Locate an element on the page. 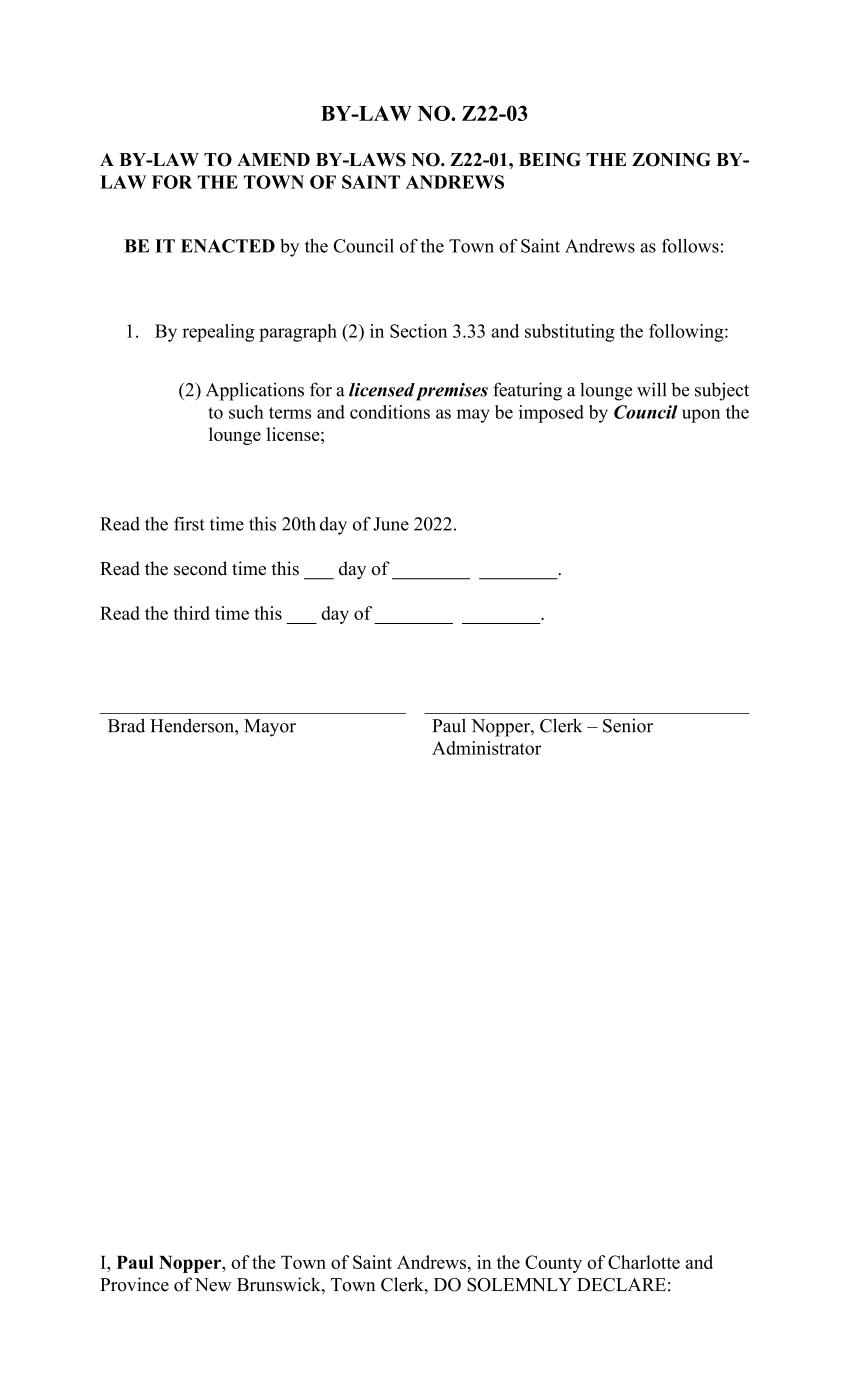  BEING is located at coordinates (550, 159).
